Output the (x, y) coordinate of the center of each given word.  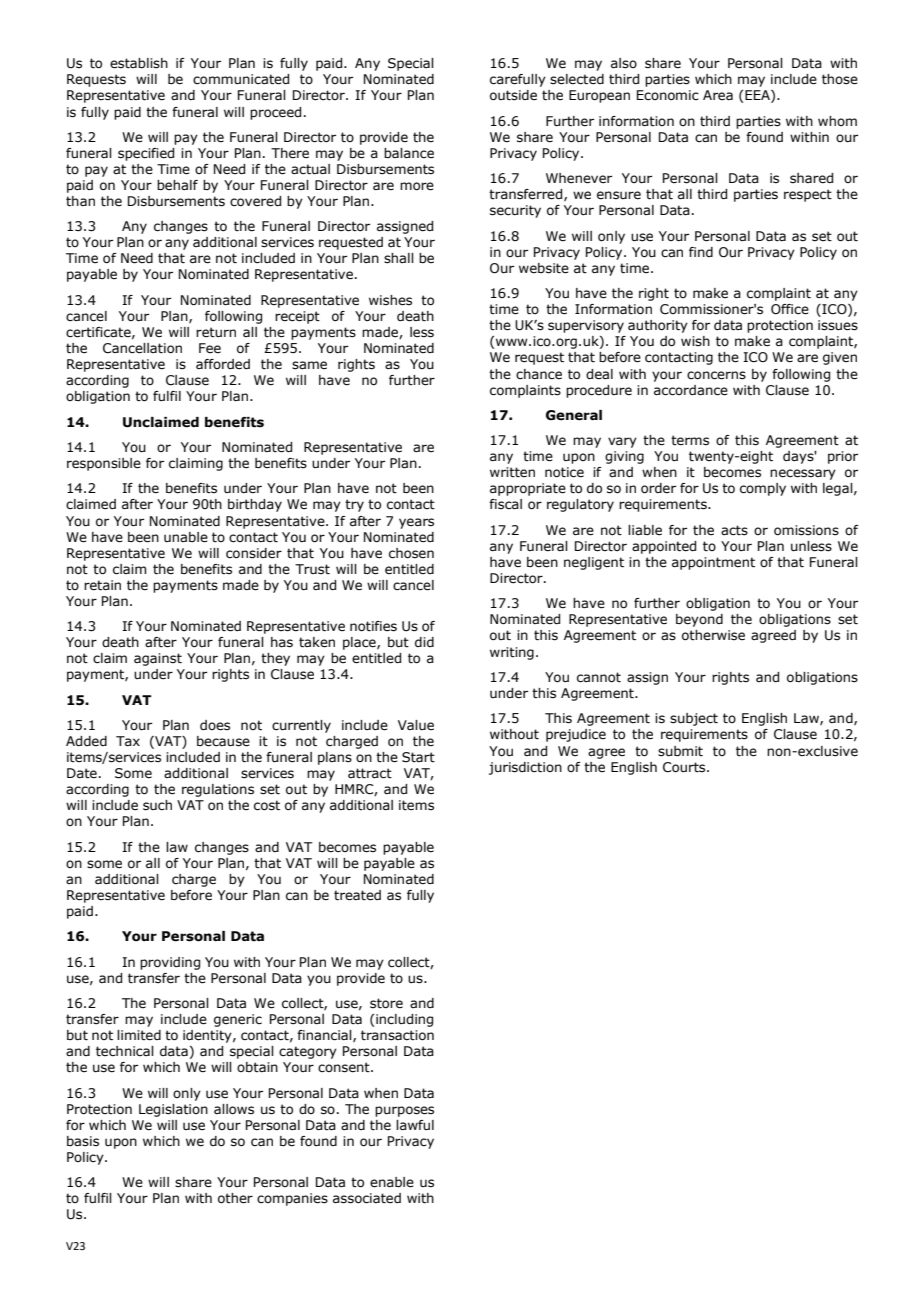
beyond (699, 620)
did (424, 642)
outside (513, 95)
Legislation (173, 1110)
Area (718, 95)
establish (139, 63)
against (158, 659)
